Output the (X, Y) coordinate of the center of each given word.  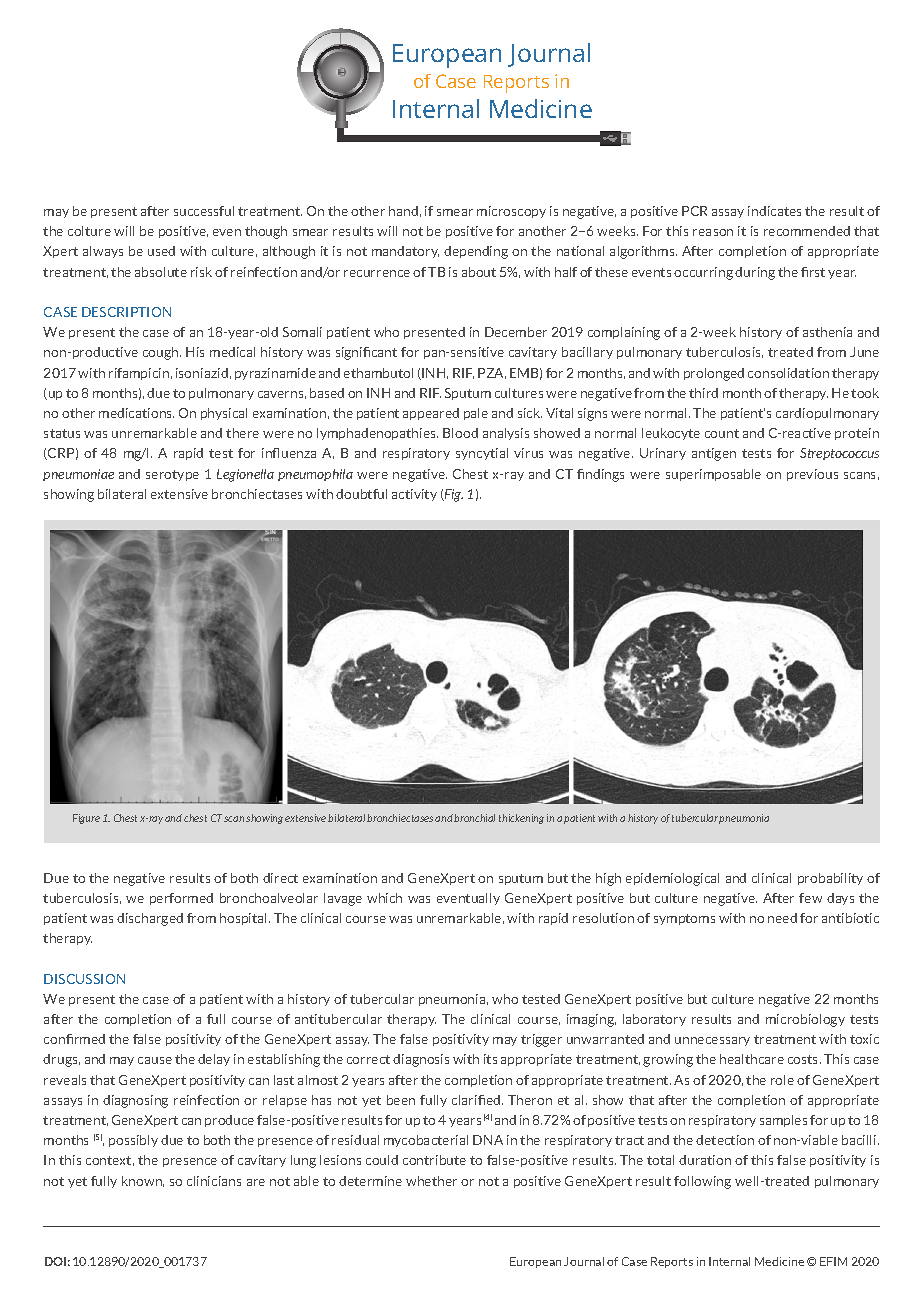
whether (431, 1181)
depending (476, 252)
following (702, 1182)
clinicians (214, 1181)
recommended (807, 231)
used (161, 251)
